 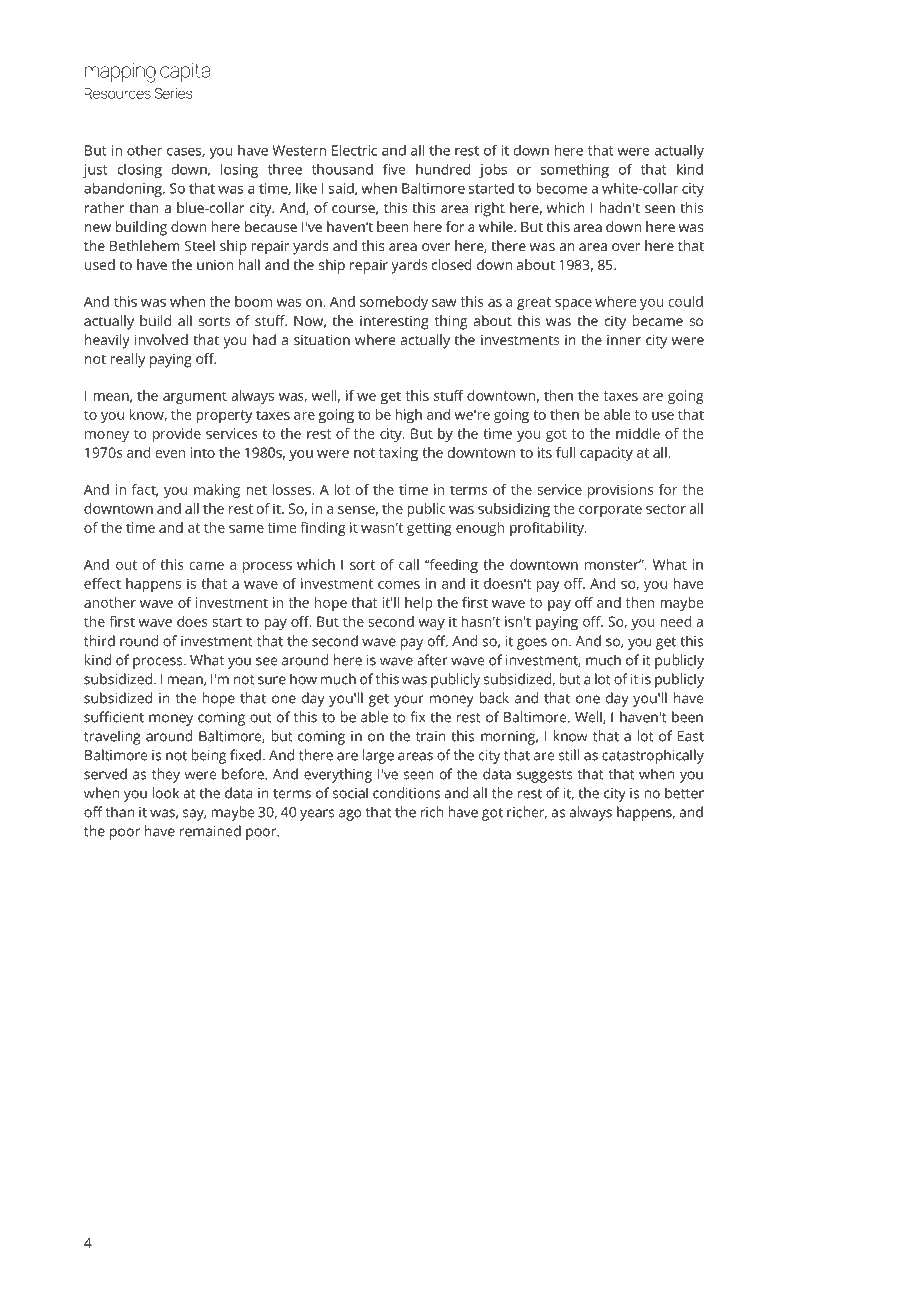 I want to click on middle, so click(x=638, y=433).
